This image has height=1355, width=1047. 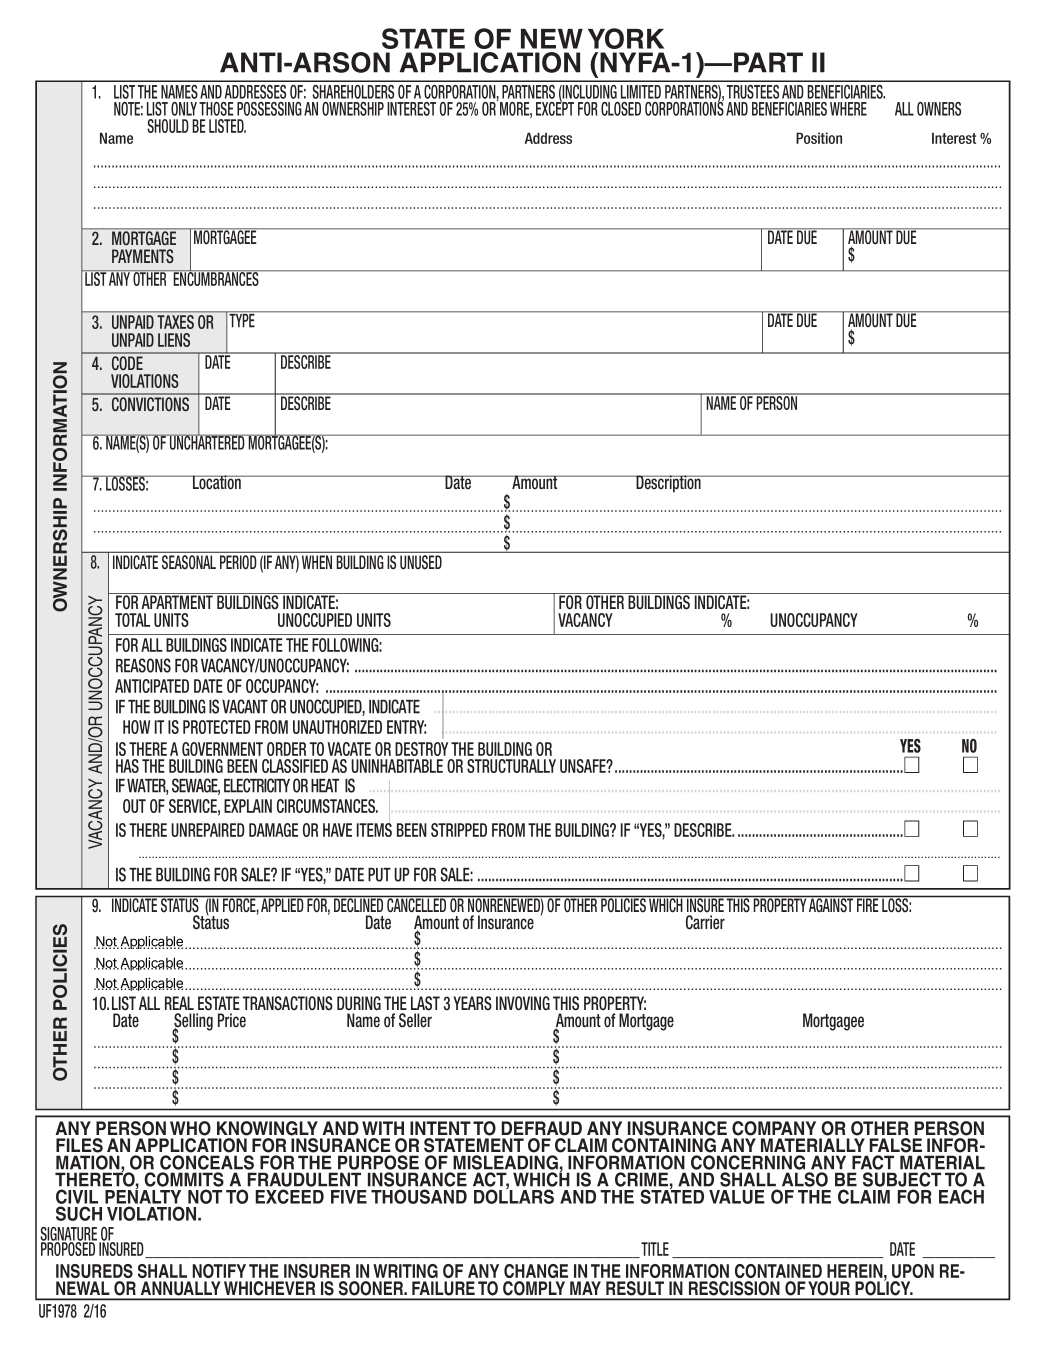 What do you see at coordinates (184, 109) in the image?
I see `ONLY` at bounding box center [184, 109].
